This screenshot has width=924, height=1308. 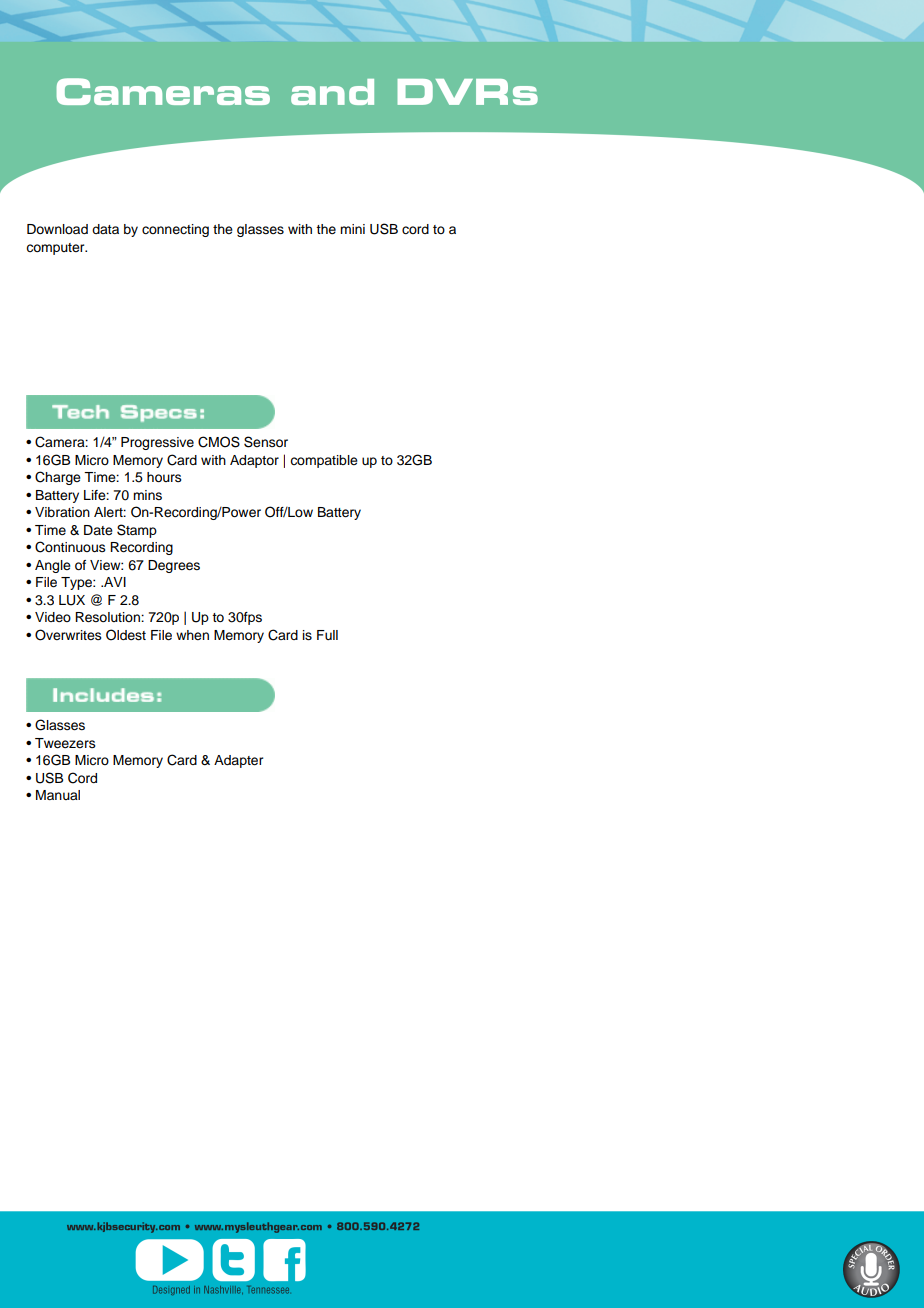 I want to click on connecting, so click(x=175, y=230).
